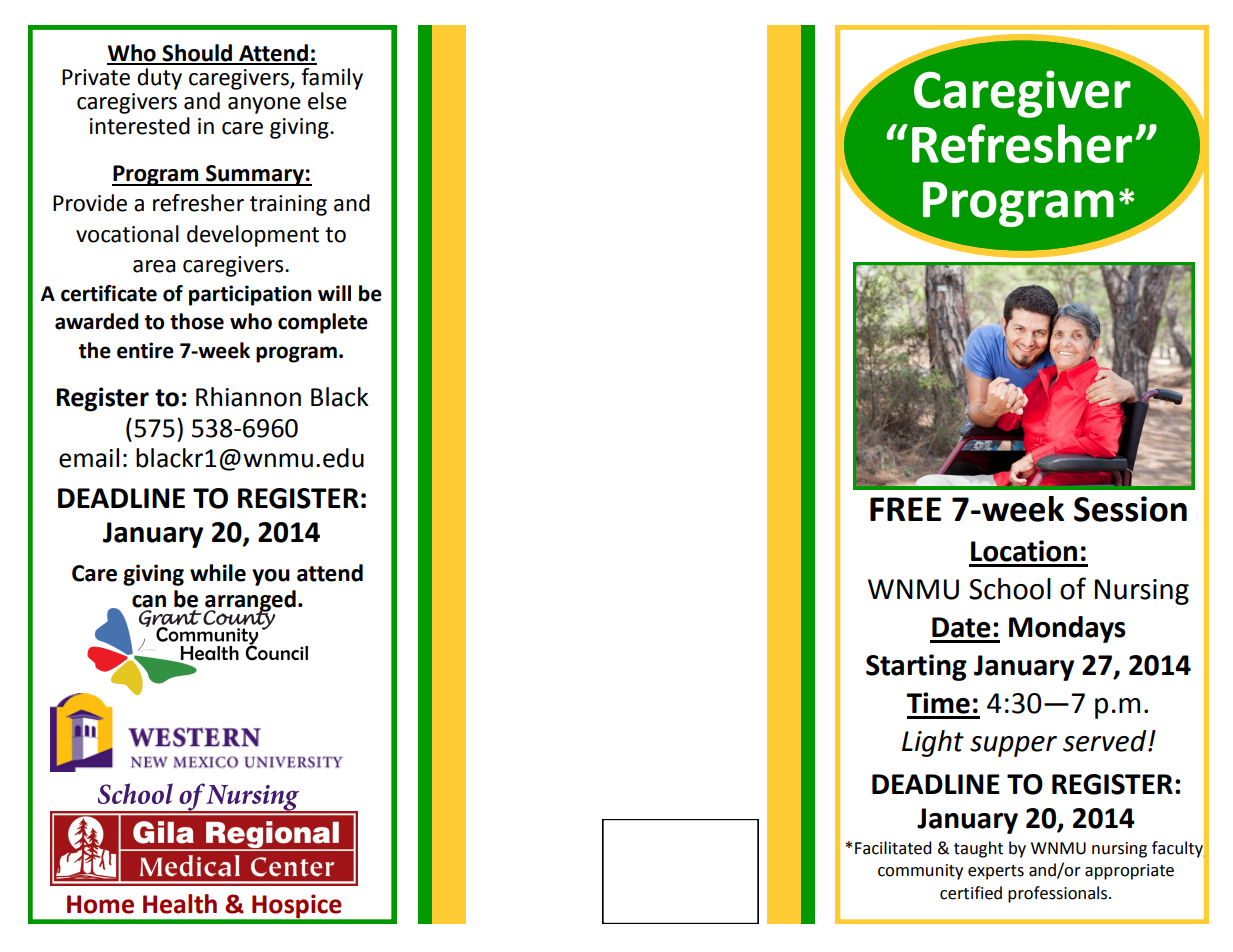  I want to click on email, so click(89, 458).
